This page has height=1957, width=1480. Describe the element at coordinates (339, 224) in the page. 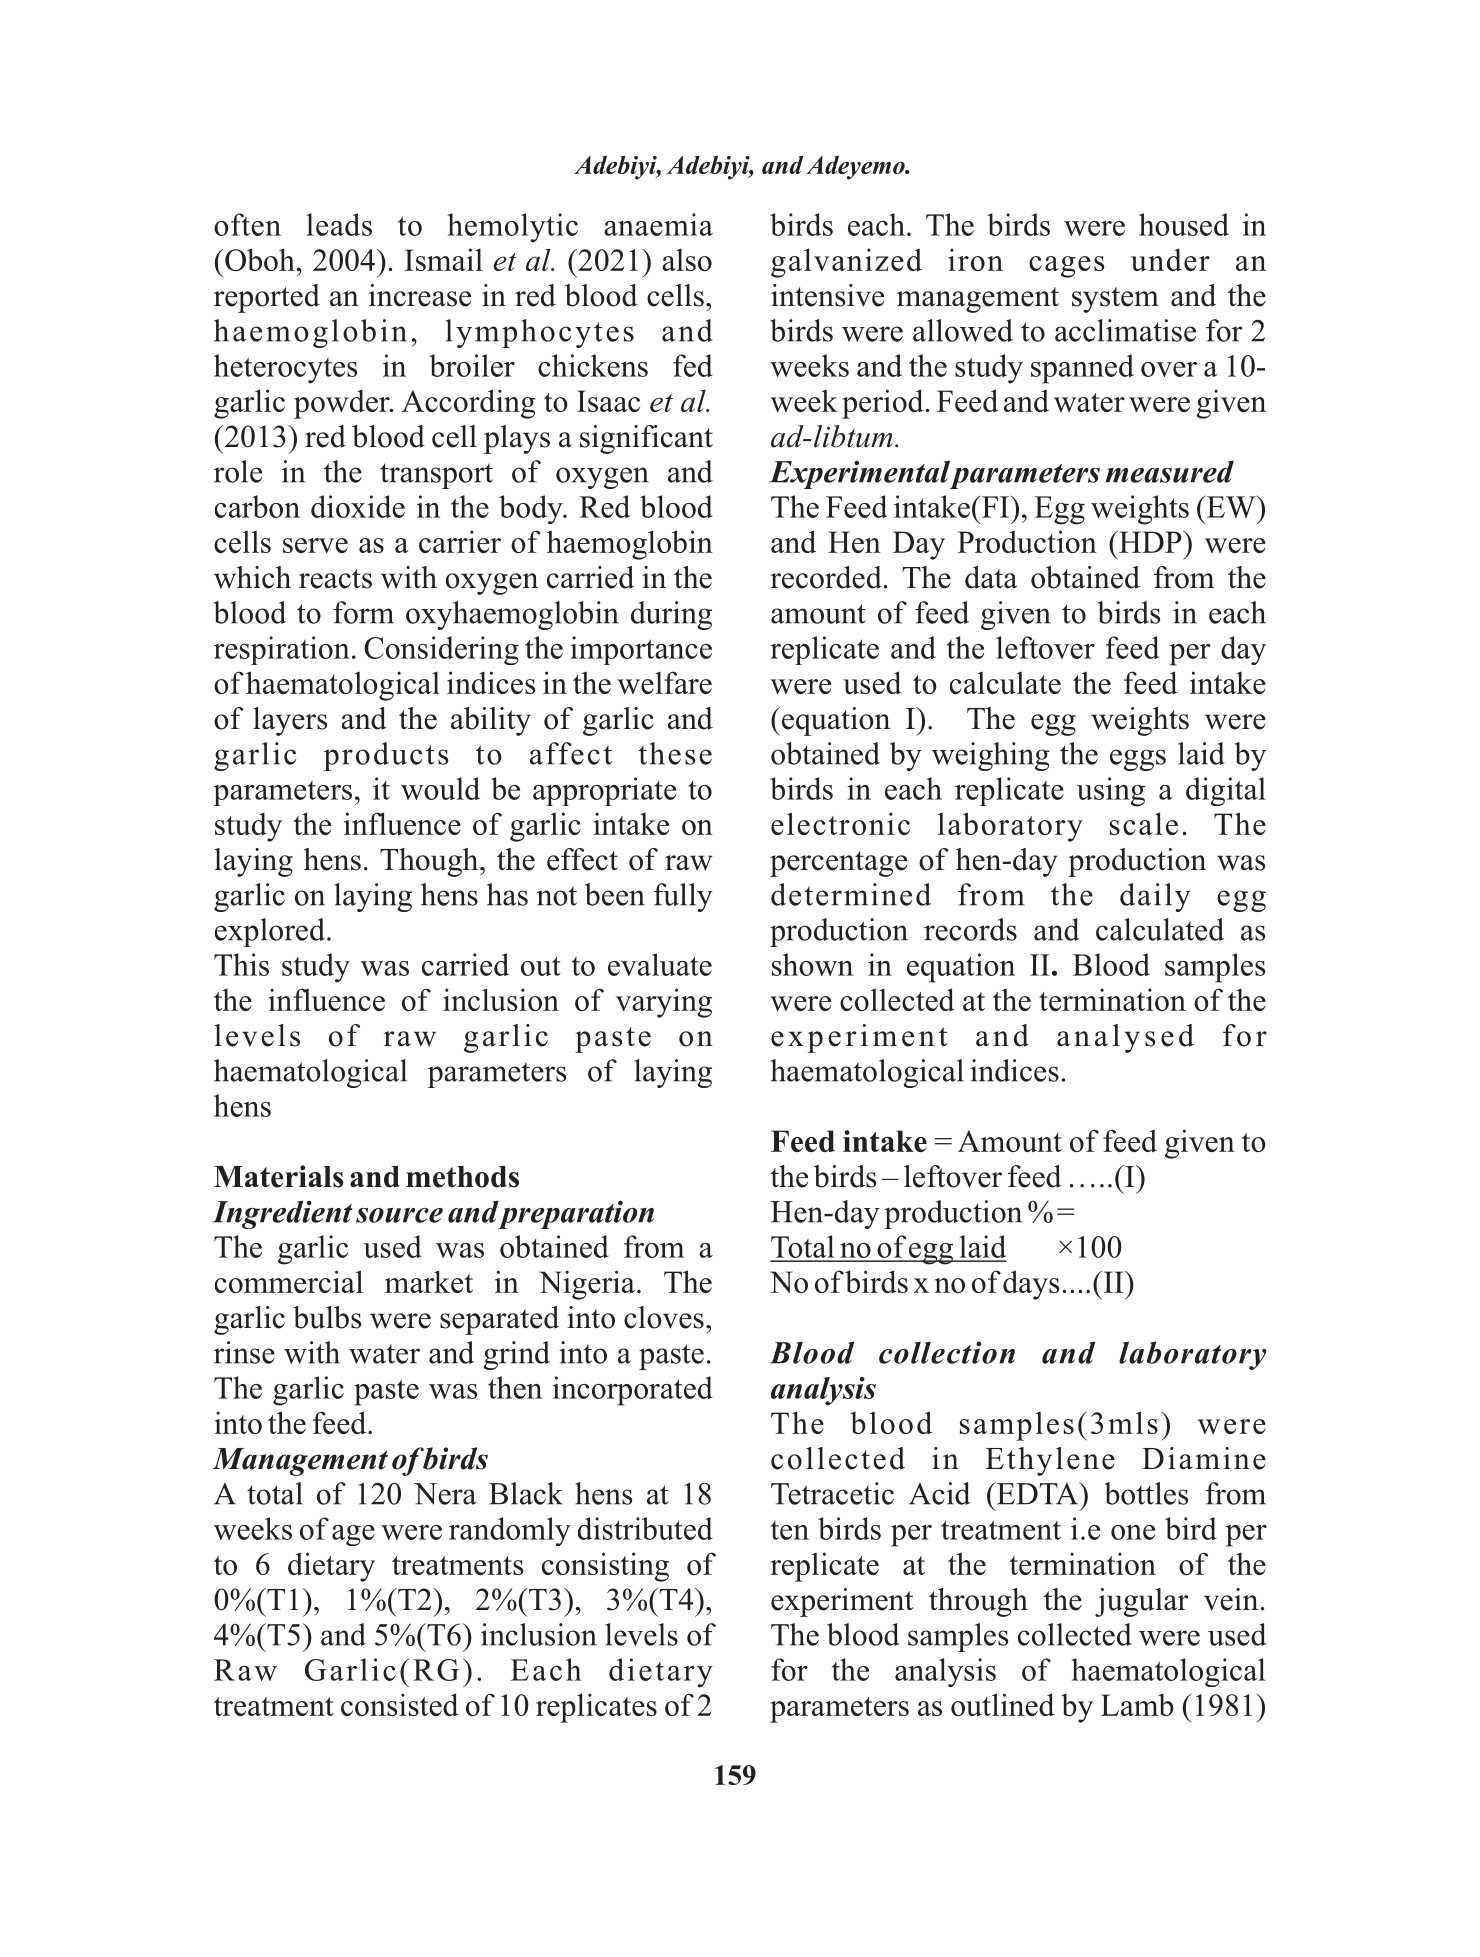

I see `leads` at that location.
